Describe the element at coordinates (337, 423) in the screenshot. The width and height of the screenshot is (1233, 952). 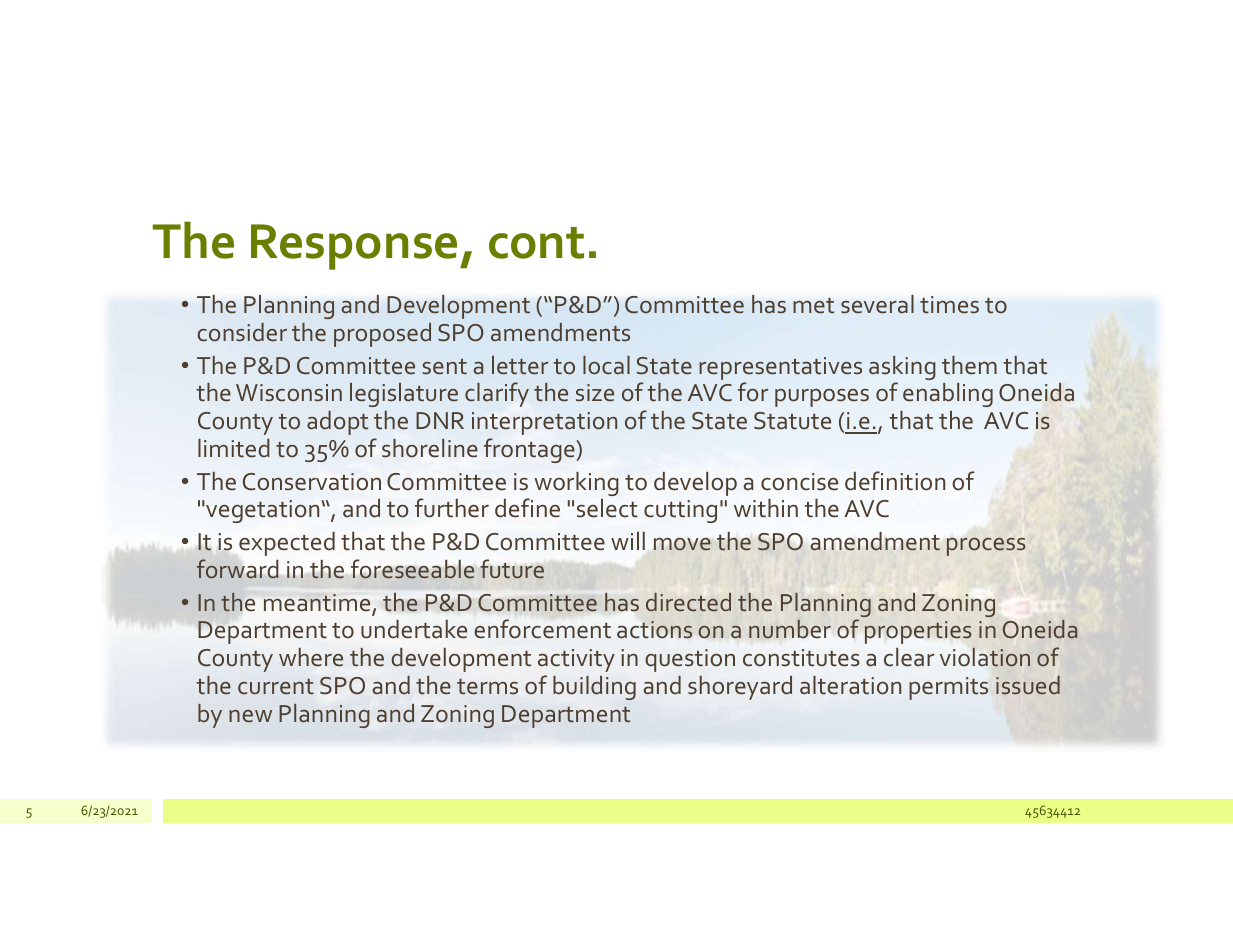
I see `adopt` at that location.
